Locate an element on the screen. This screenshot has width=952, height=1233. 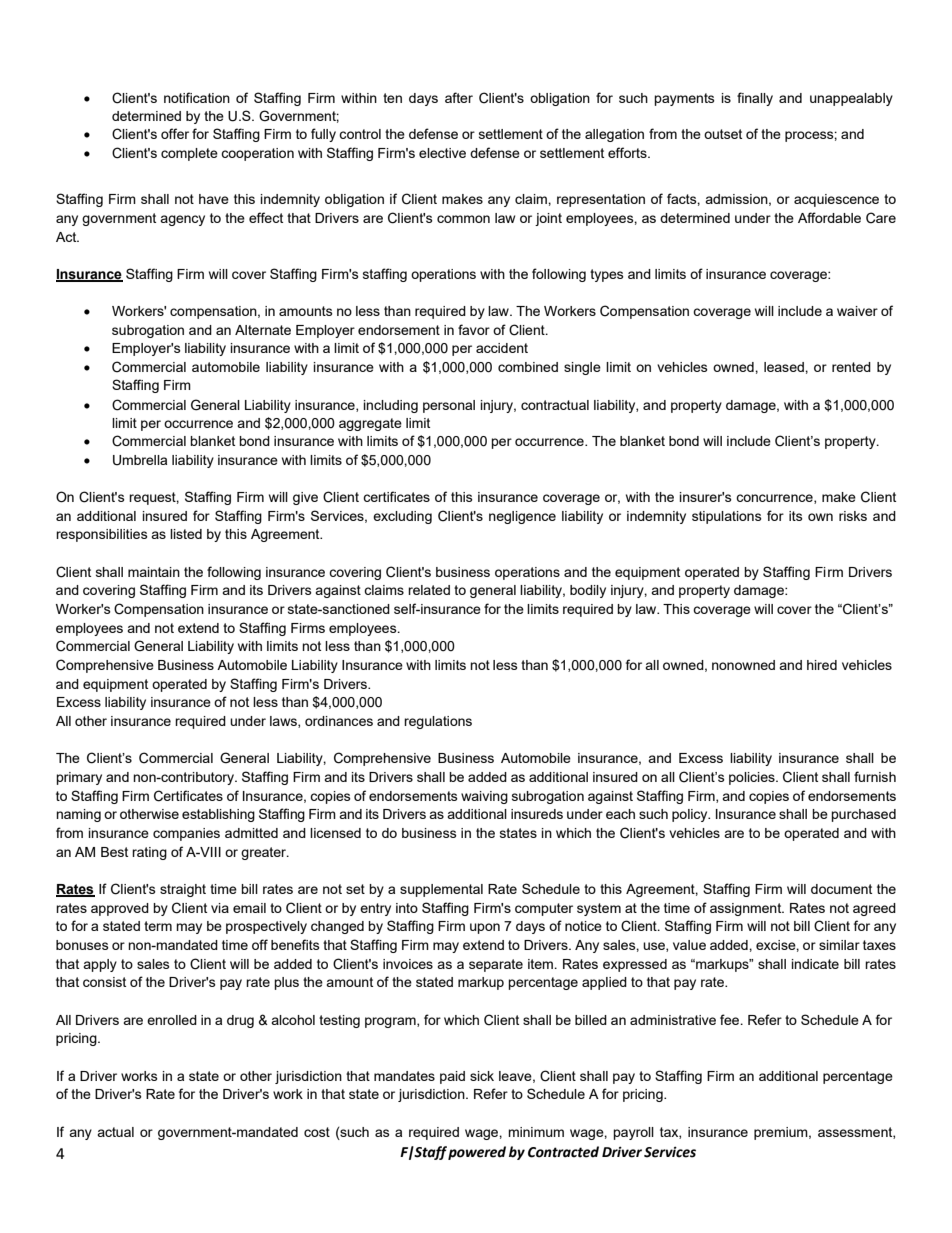
stipulations is located at coordinates (727, 517).
